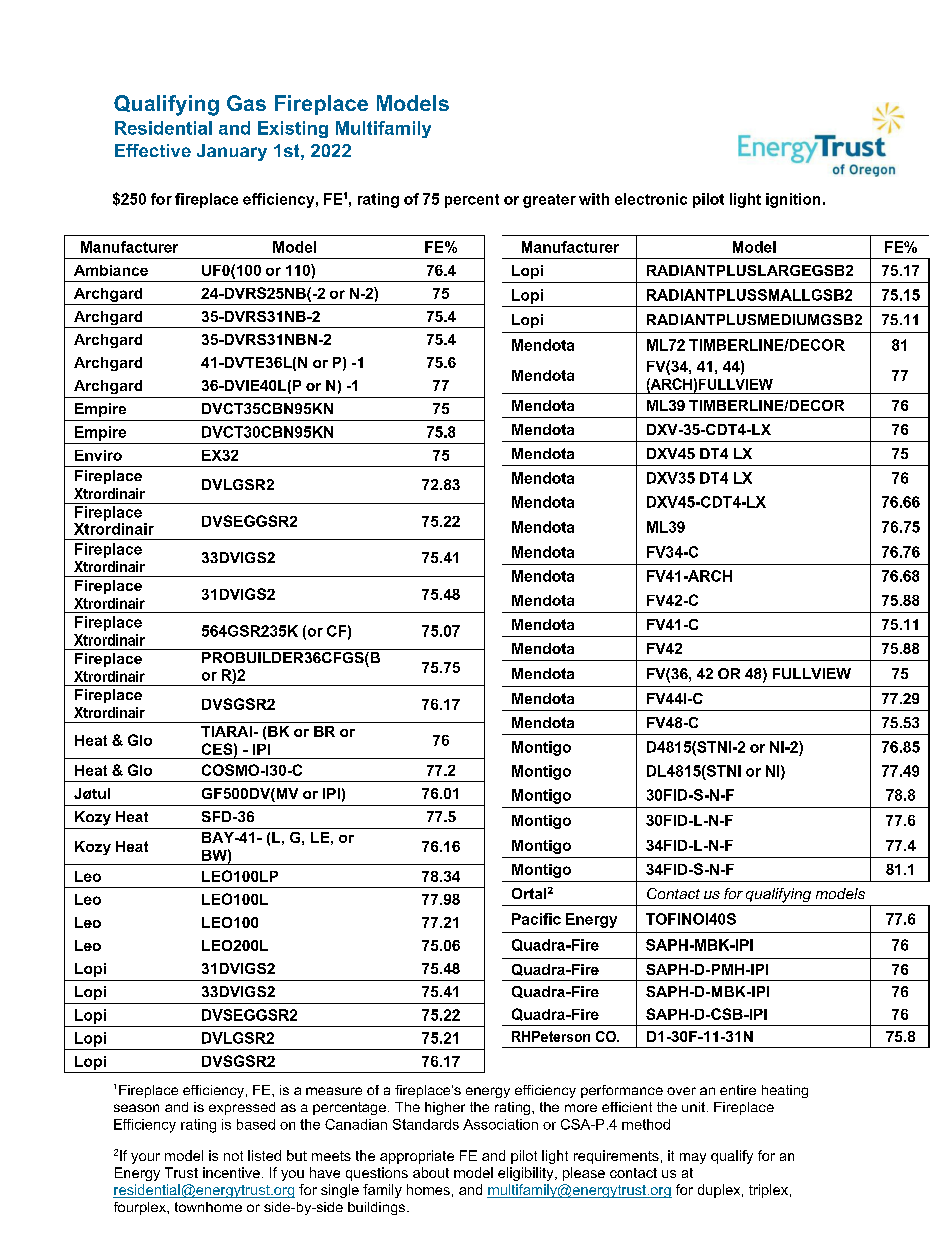 The width and height of the document is (952, 1233). I want to click on over, so click(681, 1091).
